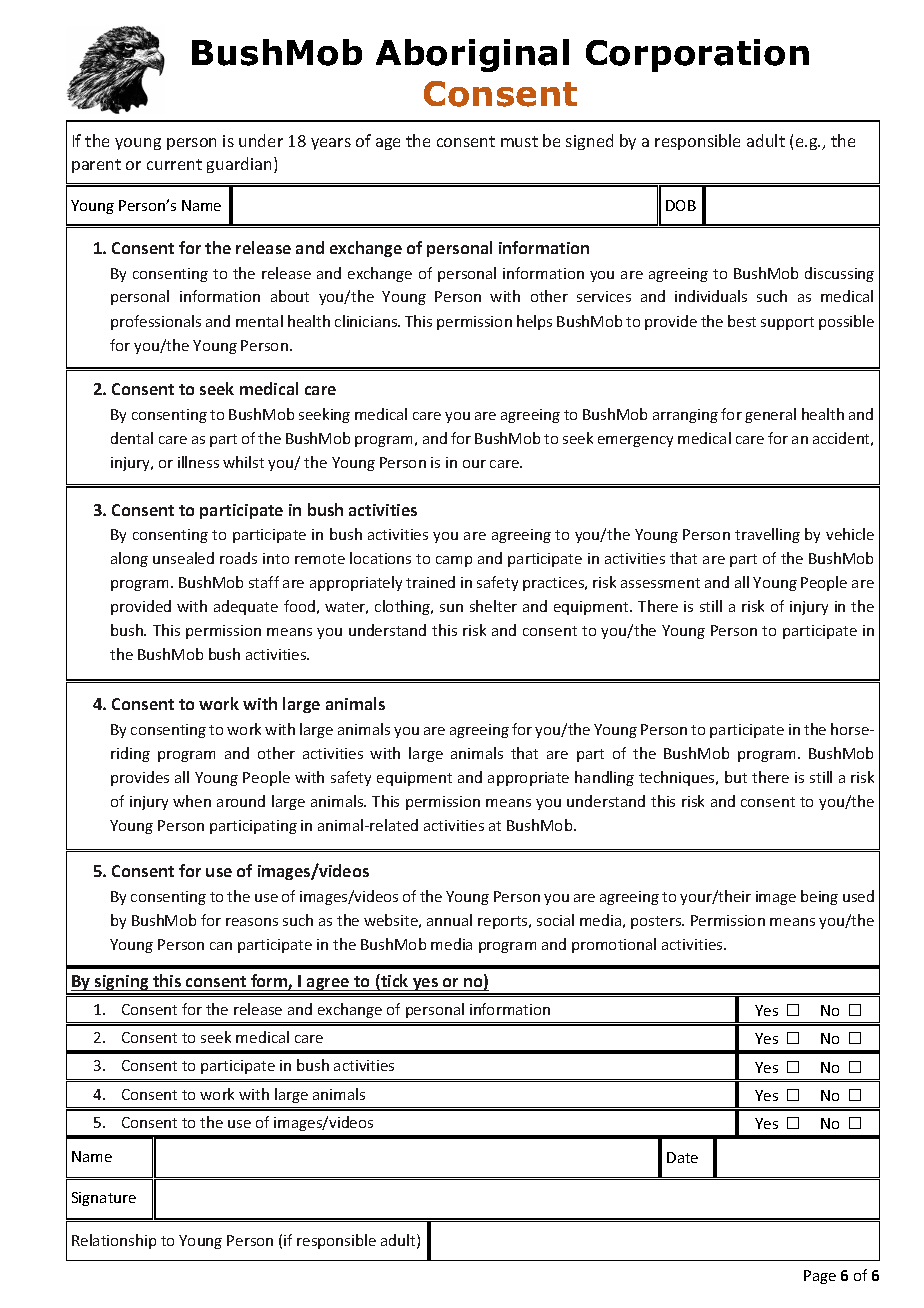 The width and height of the screenshot is (924, 1308). Describe the element at coordinates (493, 606) in the screenshot. I see `shelter` at that location.
